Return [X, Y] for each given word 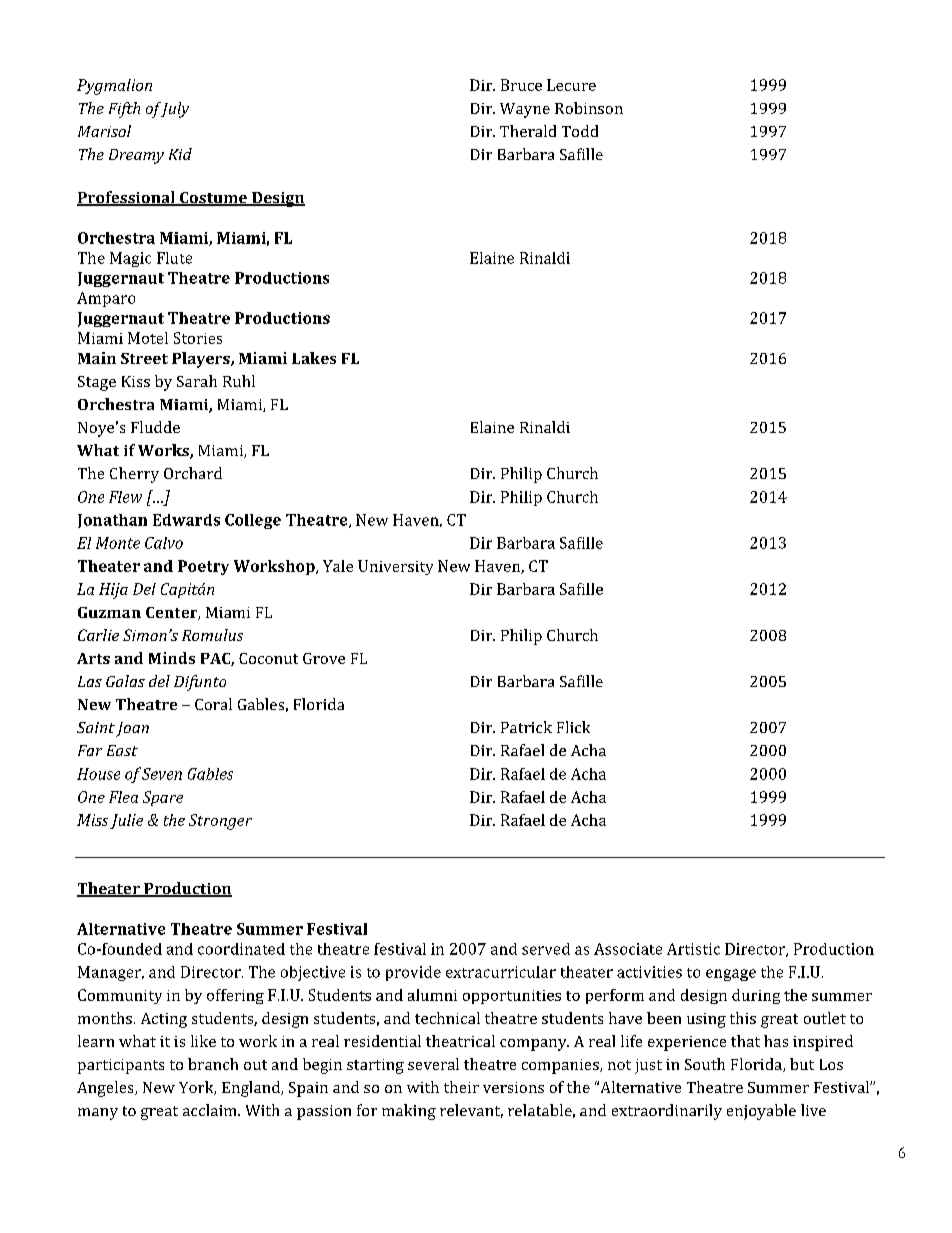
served [546, 949]
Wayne [525, 110]
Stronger [220, 822]
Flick [573, 727]
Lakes [314, 358]
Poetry [203, 567]
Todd [580, 131]
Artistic [693, 949]
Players [202, 360]
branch [213, 1064]
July [173, 110]
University [395, 567]
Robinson [589, 108]
